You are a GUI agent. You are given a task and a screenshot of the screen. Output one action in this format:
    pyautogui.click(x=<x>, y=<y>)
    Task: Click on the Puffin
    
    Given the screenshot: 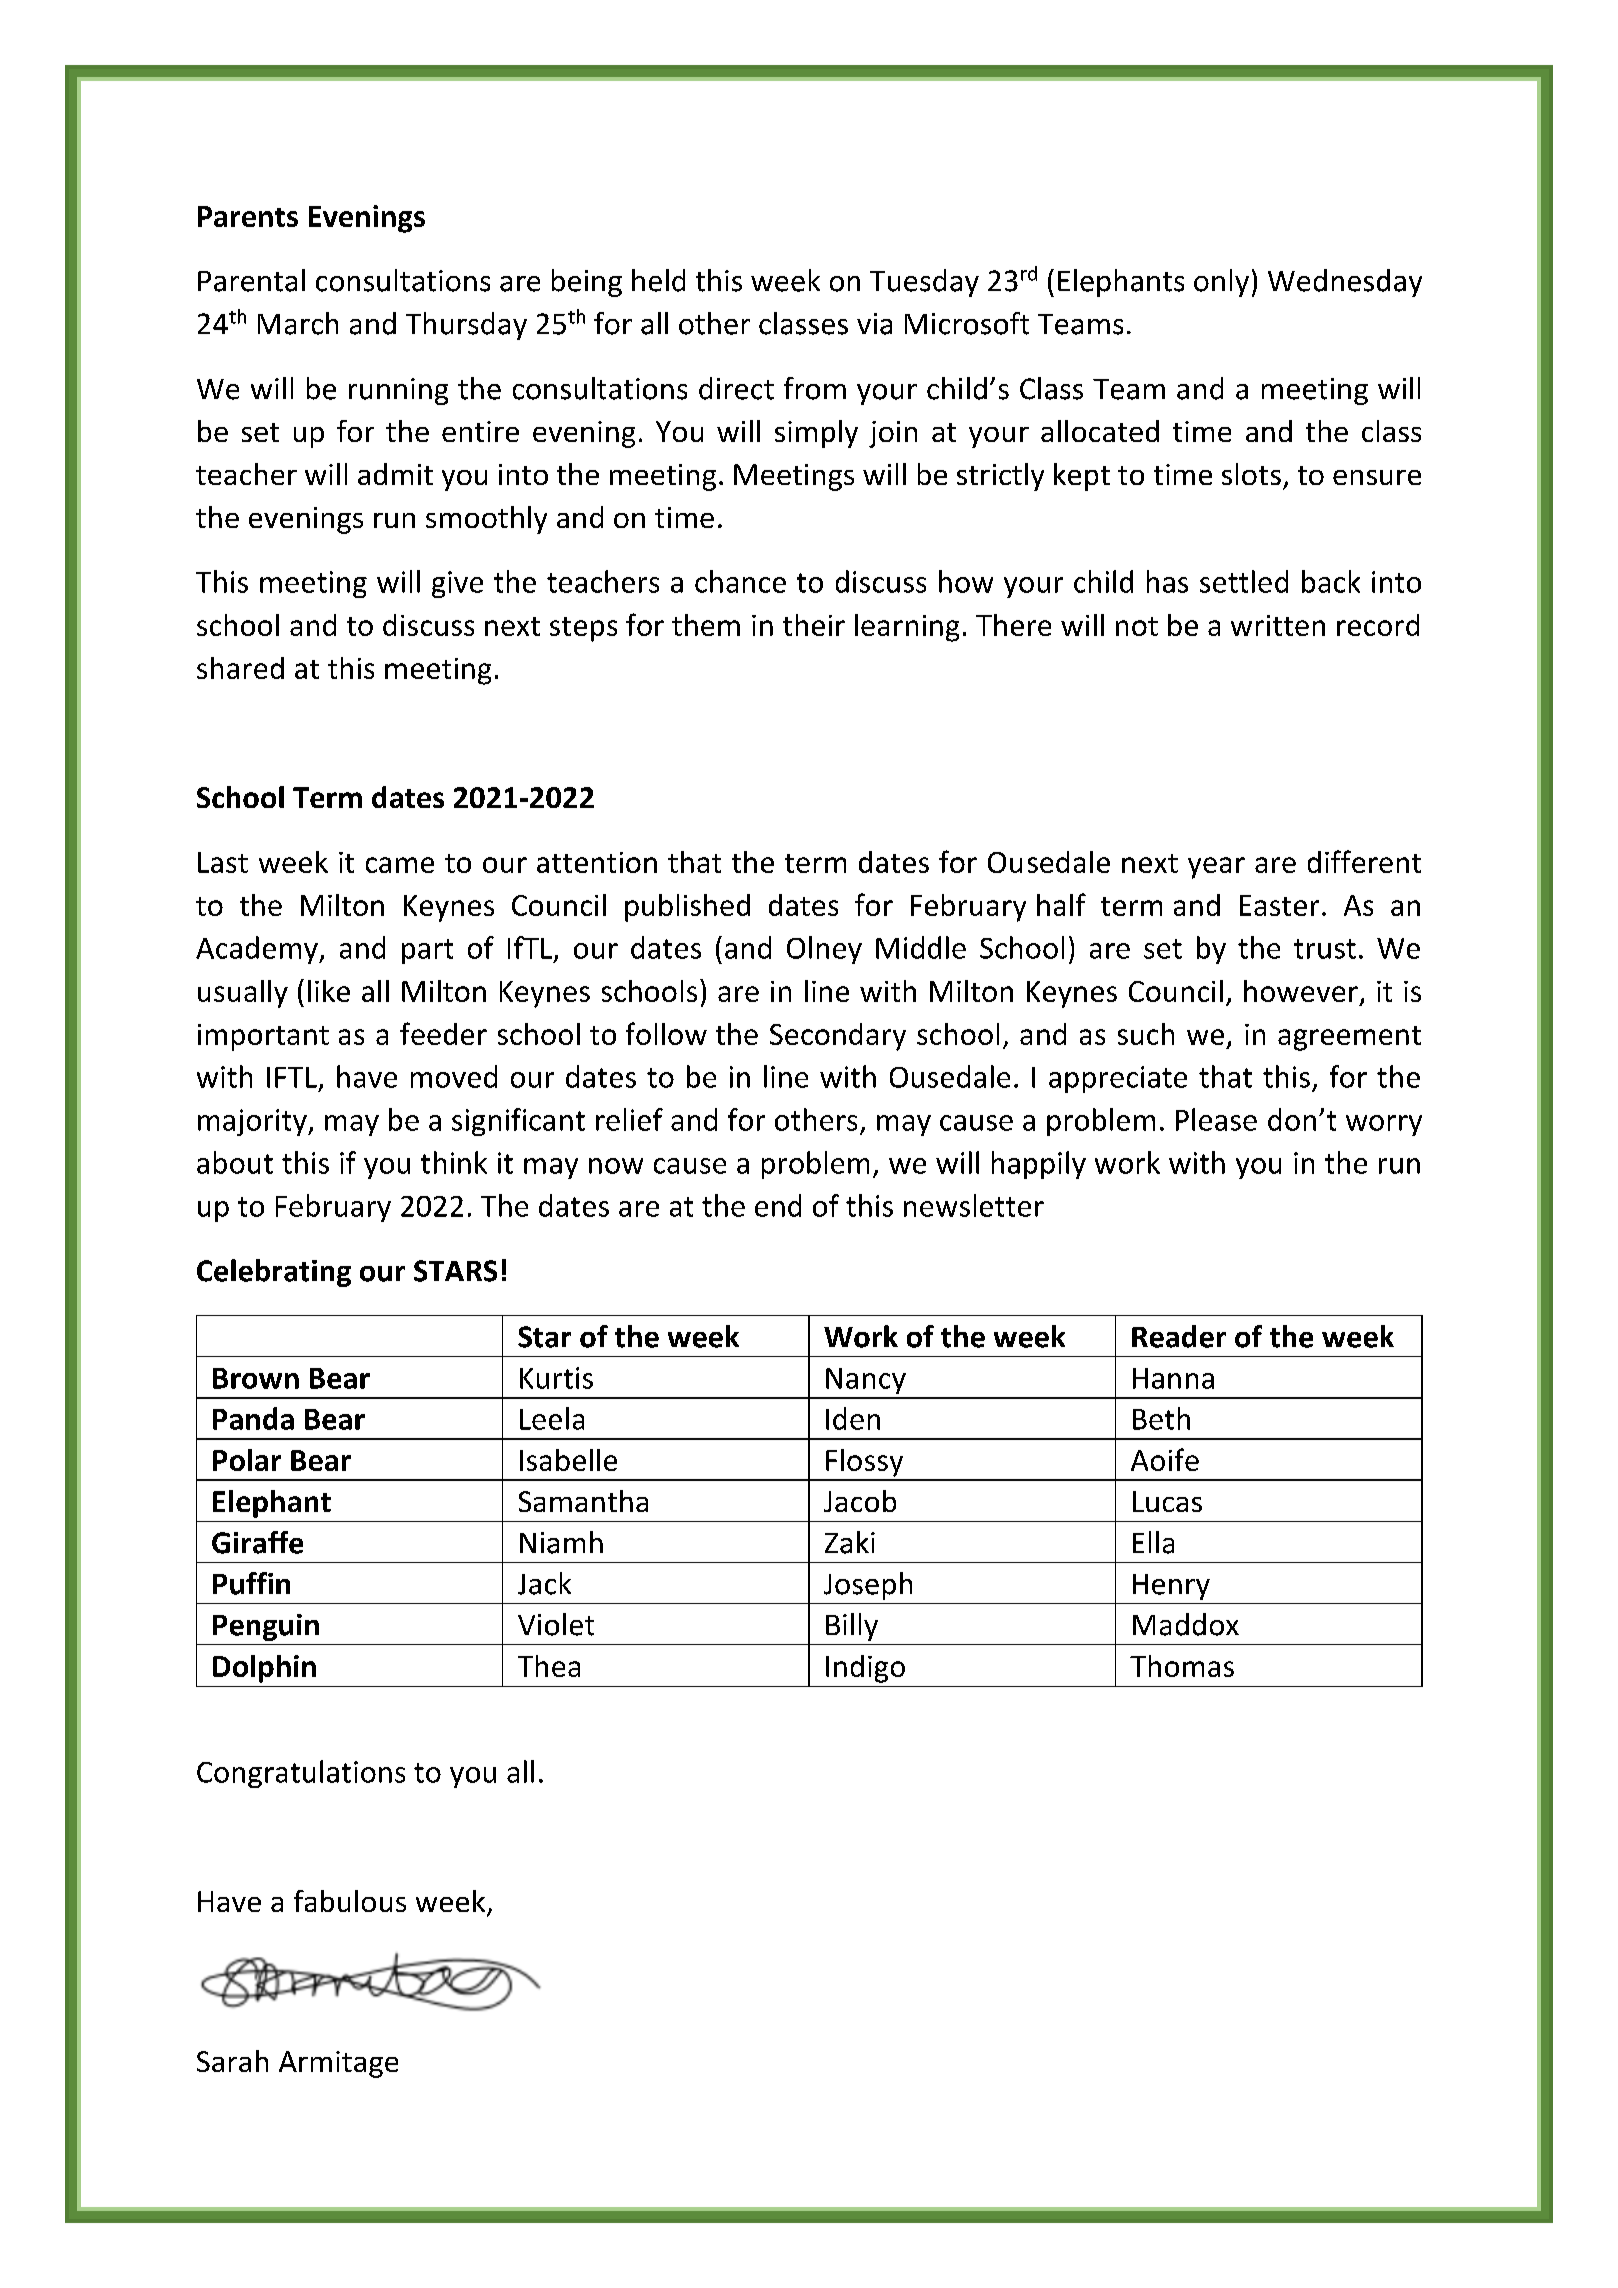 What is the action you would take?
    pyautogui.click(x=251, y=1583)
